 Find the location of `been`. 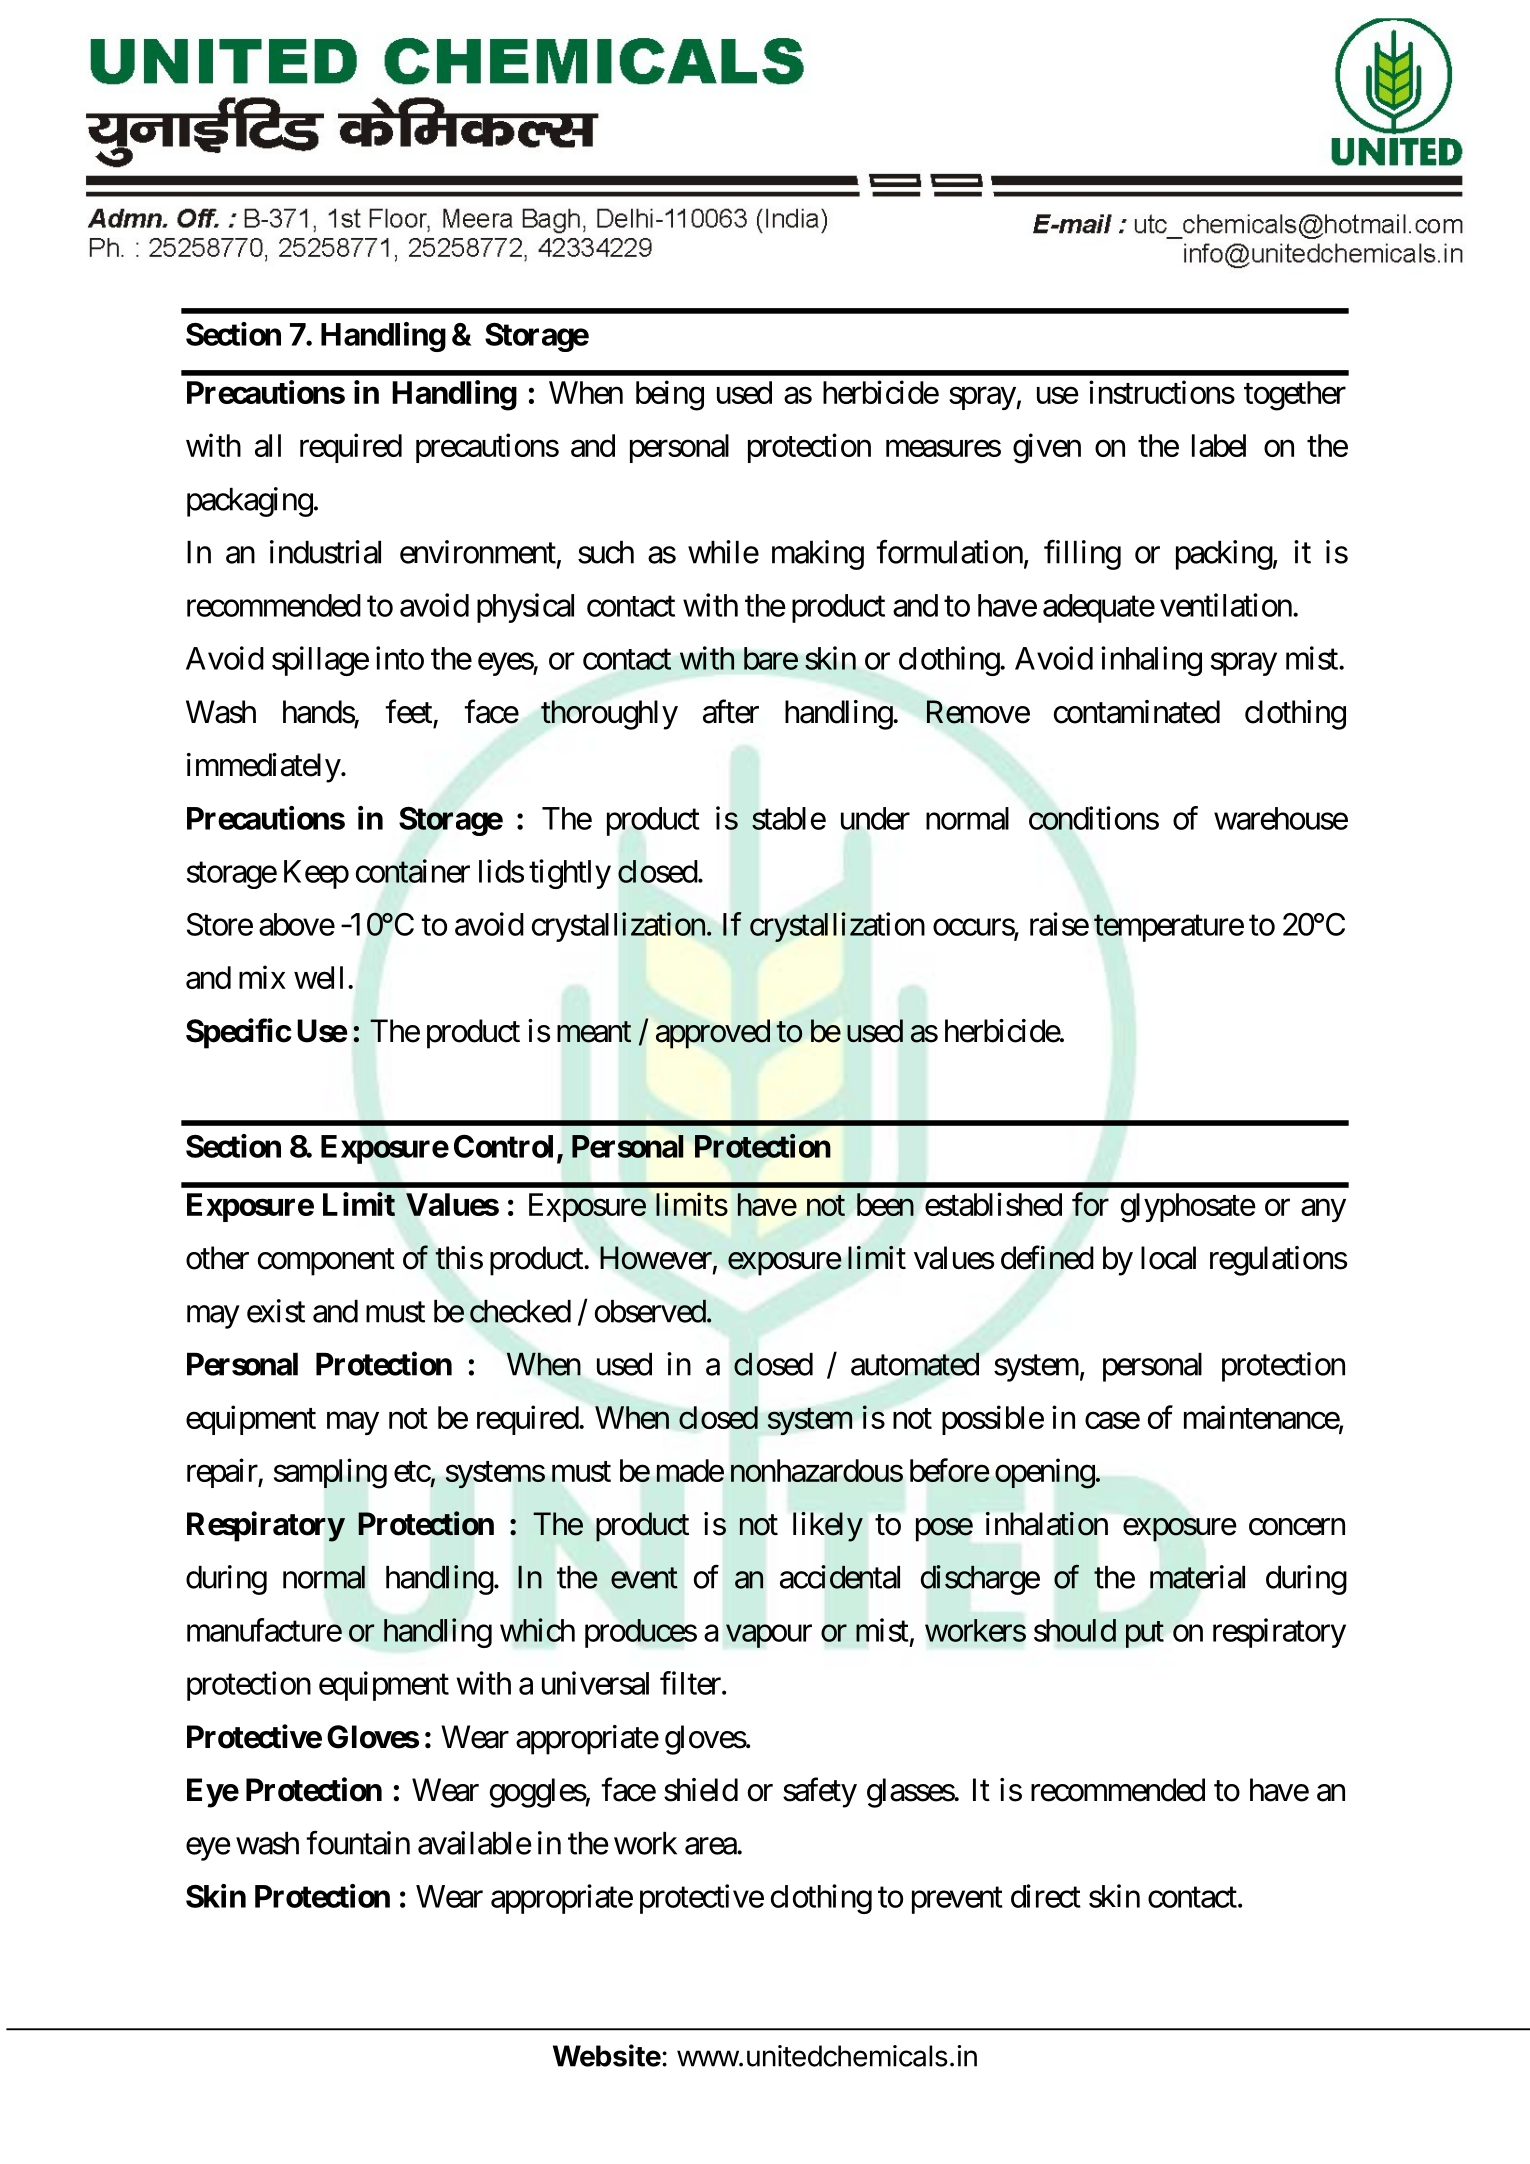

been is located at coordinates (885, 1204).
